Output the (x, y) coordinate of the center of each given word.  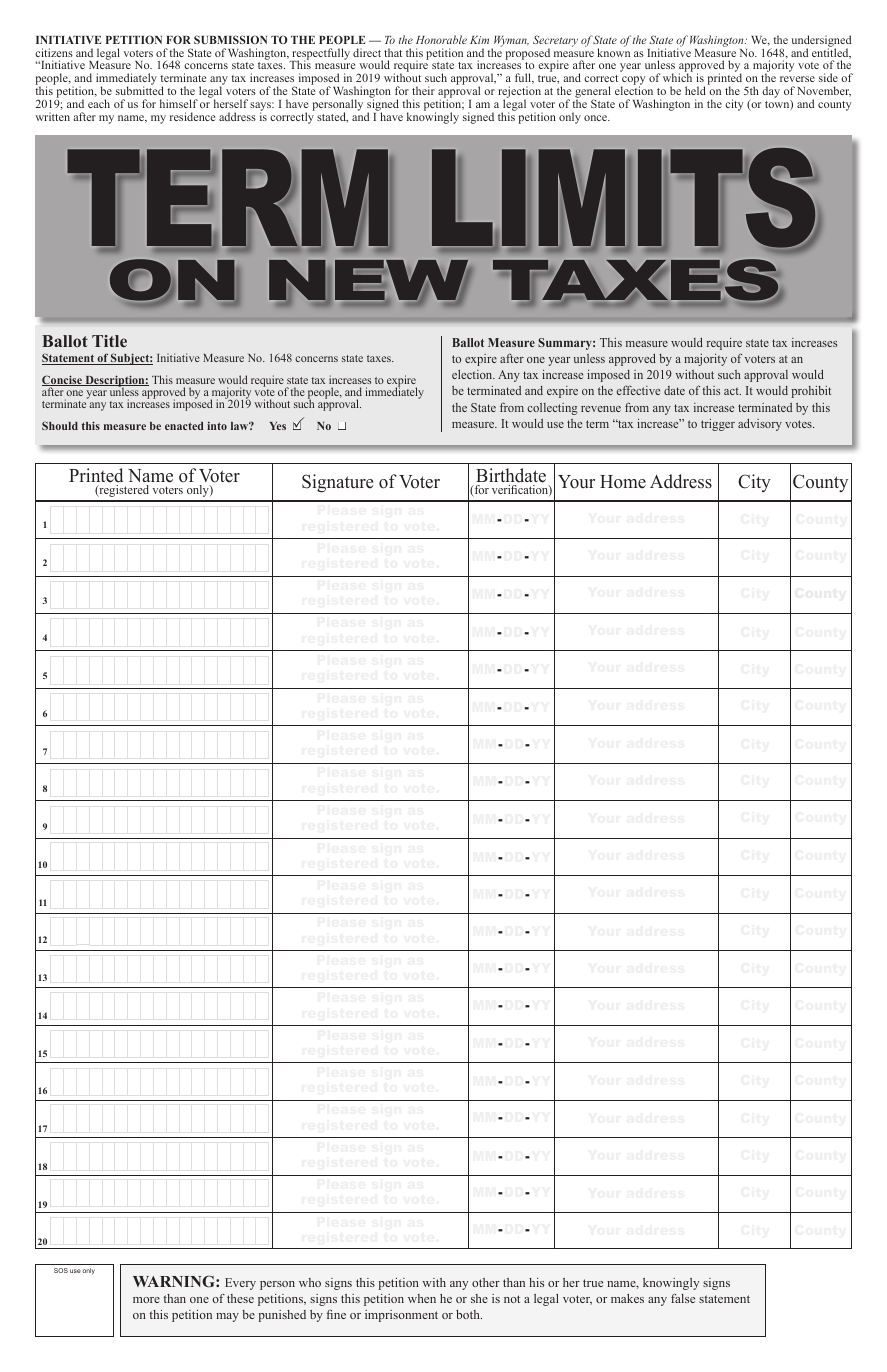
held (695, 90)
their (423, 90)
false (683, 1298)
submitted (140, 90)
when (422, 1298)
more (146, 1300)
